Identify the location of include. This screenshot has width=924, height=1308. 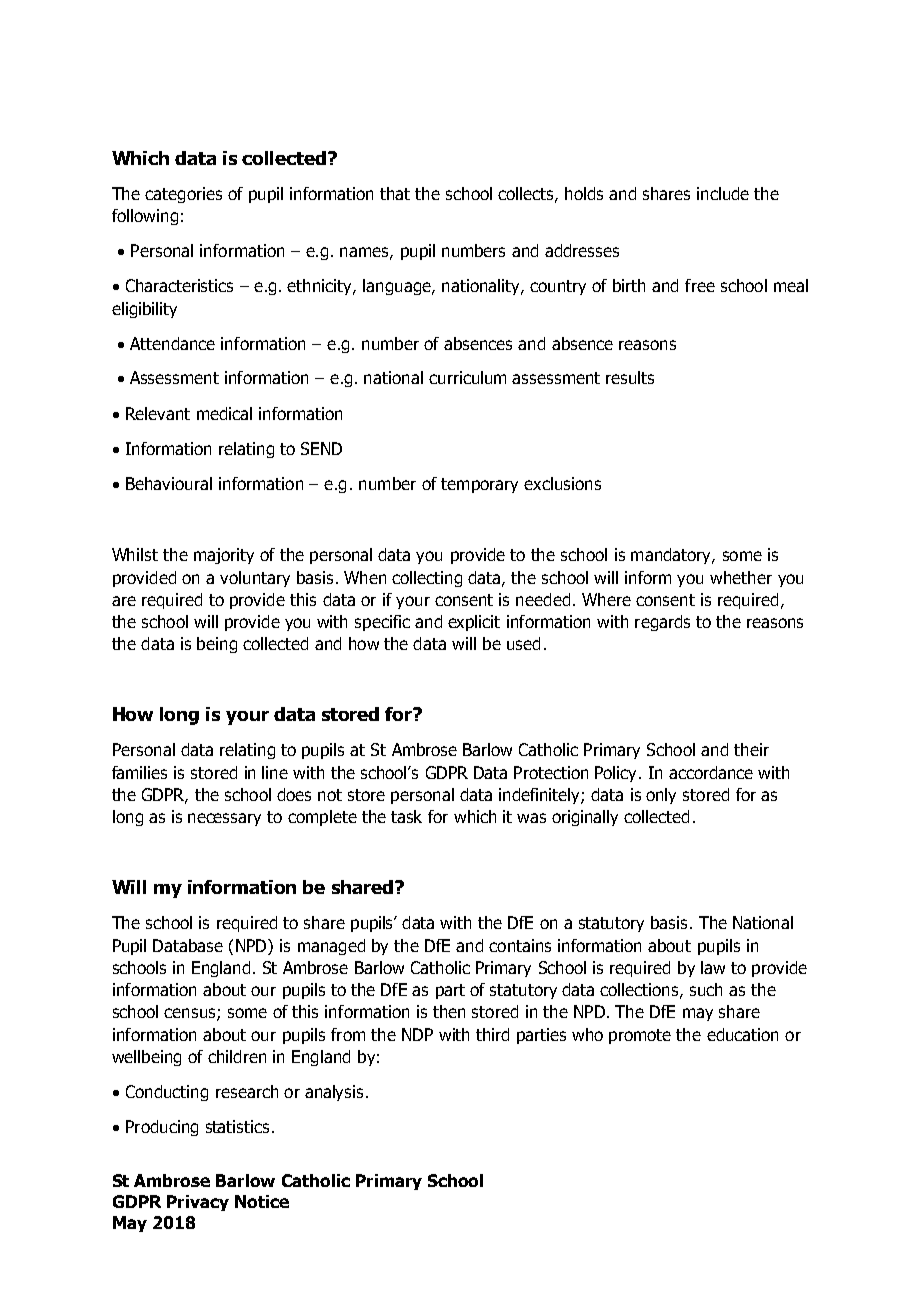
(723, 193).
